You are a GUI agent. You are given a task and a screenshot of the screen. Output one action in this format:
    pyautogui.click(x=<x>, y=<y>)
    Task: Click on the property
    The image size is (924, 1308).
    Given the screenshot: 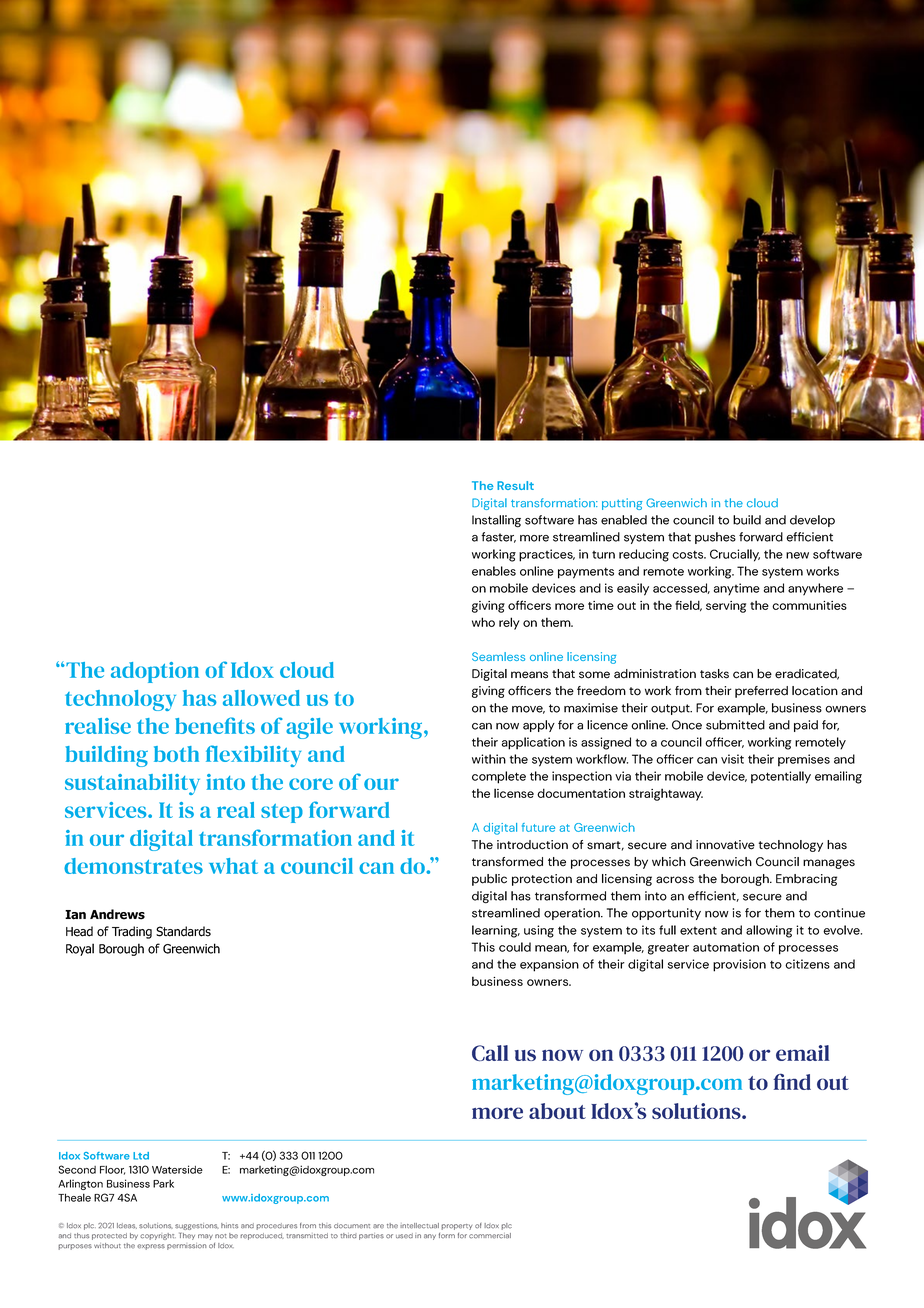 What is the action you would take?
    pyautogui.click(x=456, y=1227)
